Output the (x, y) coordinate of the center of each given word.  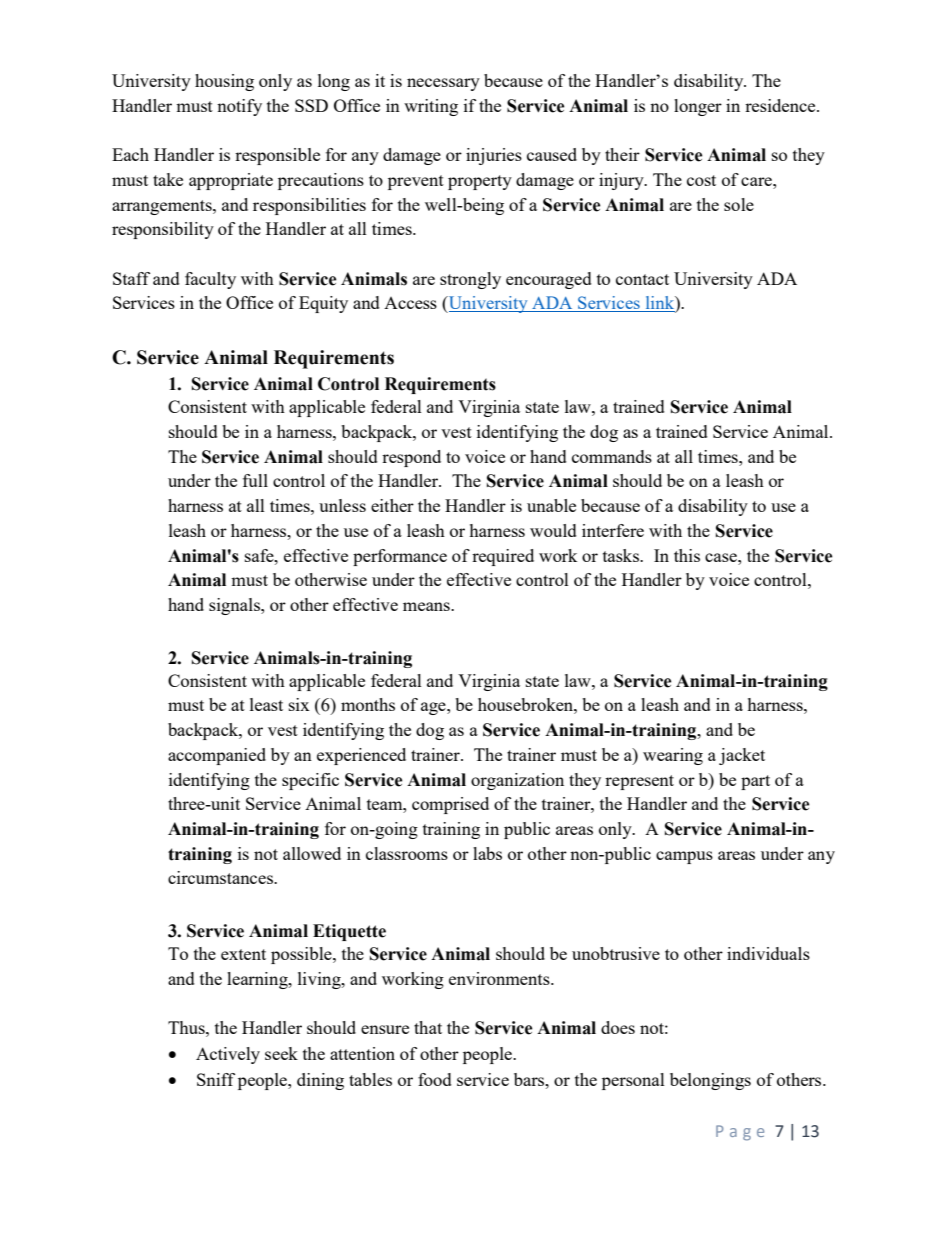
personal (633, 1081)
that (428, 1027)
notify (239, 107)
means (427, 606)
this (687, 555)
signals (235, 606)
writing (431, 107)
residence (781, 105)
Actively (228, 1055)
